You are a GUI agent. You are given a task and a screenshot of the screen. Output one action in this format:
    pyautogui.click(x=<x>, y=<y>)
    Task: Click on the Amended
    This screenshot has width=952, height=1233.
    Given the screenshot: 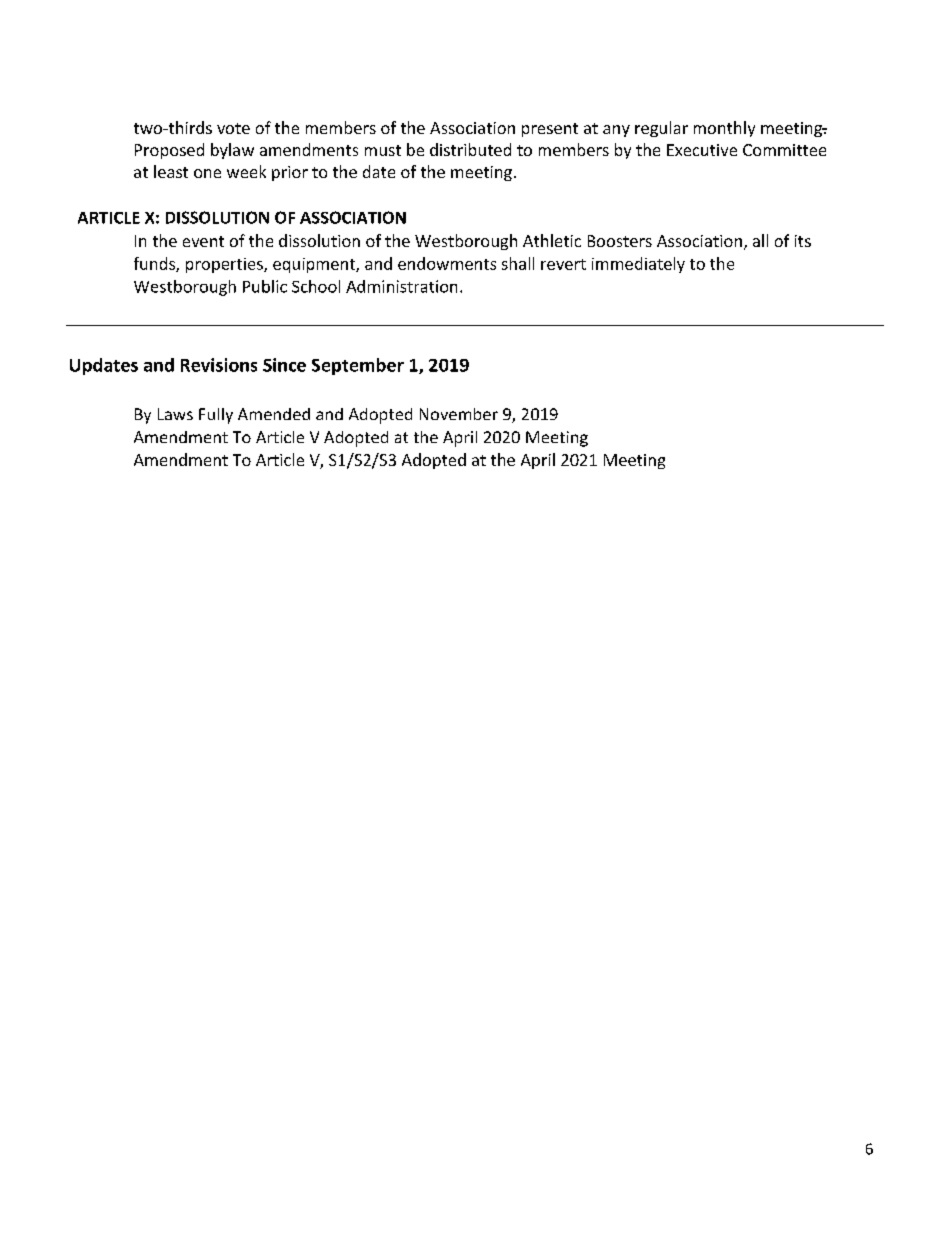 What is the action you would take?
    pyautogui.click(x=274, y=414)
